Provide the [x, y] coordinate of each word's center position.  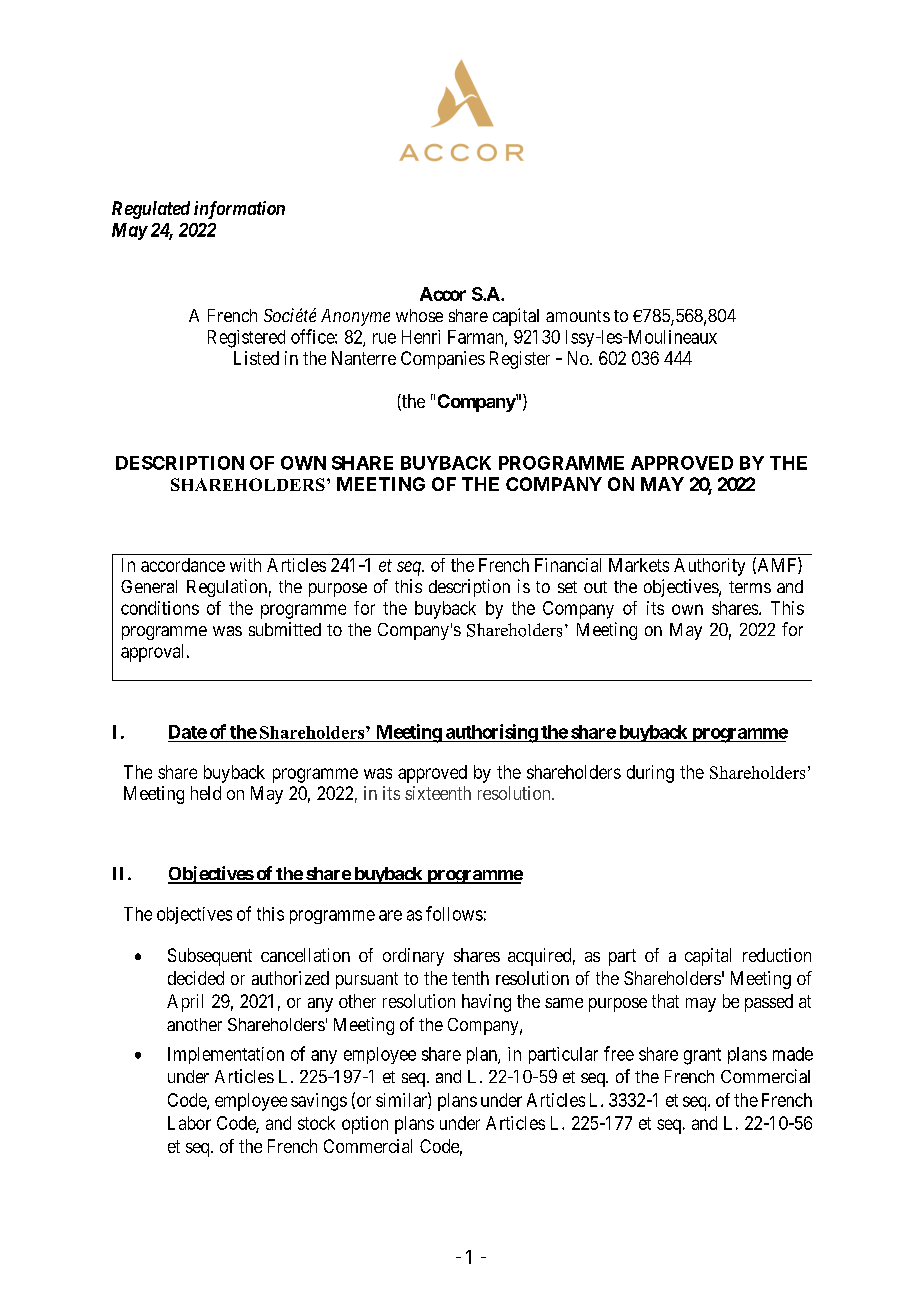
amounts [578, 316]
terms [750, 587]
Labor [189, 1123]
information [239, 210]
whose [419, 315]
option [365, 1125]
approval [154, 653]
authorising [491, 733]
